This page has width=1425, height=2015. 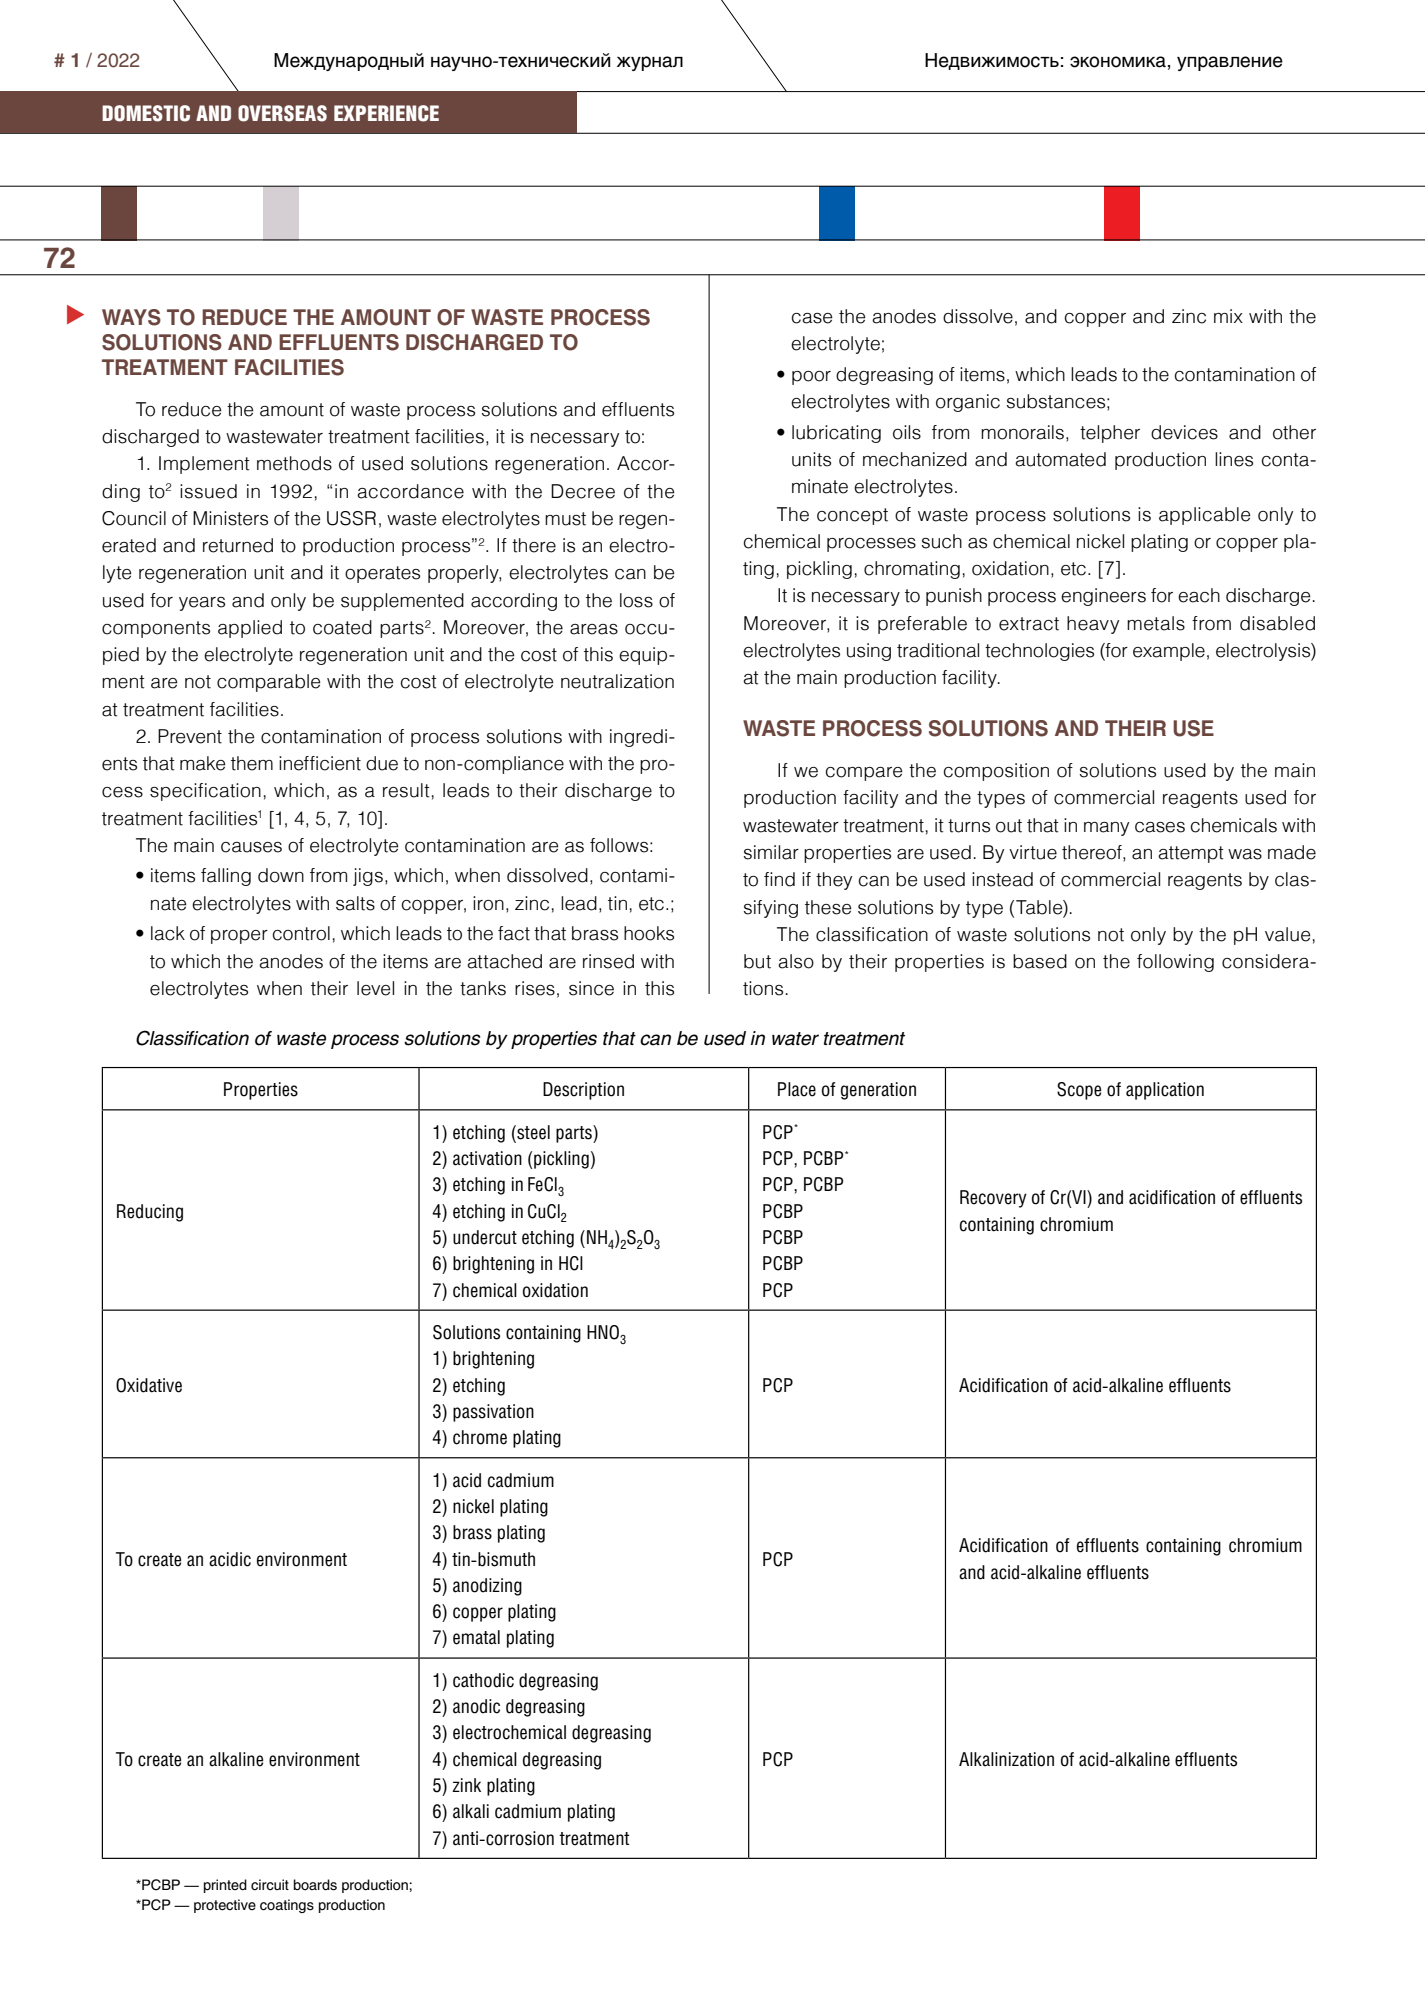 What do you see at coordinates (252, 763) in the page?
I see `them` at bounding box center [252, 763].
